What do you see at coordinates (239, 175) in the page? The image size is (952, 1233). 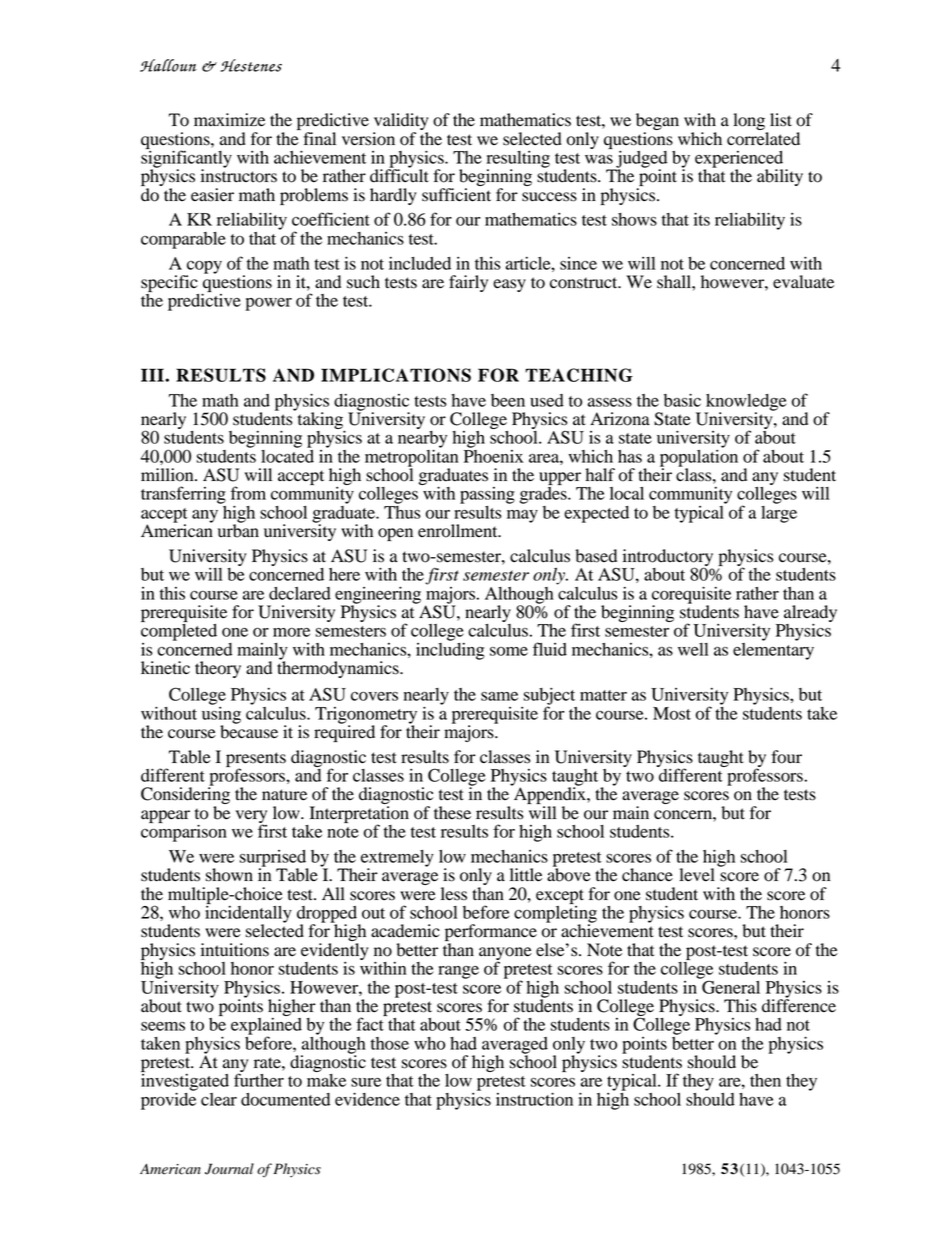 I see `instructors` at bounding box center [239, 175].
